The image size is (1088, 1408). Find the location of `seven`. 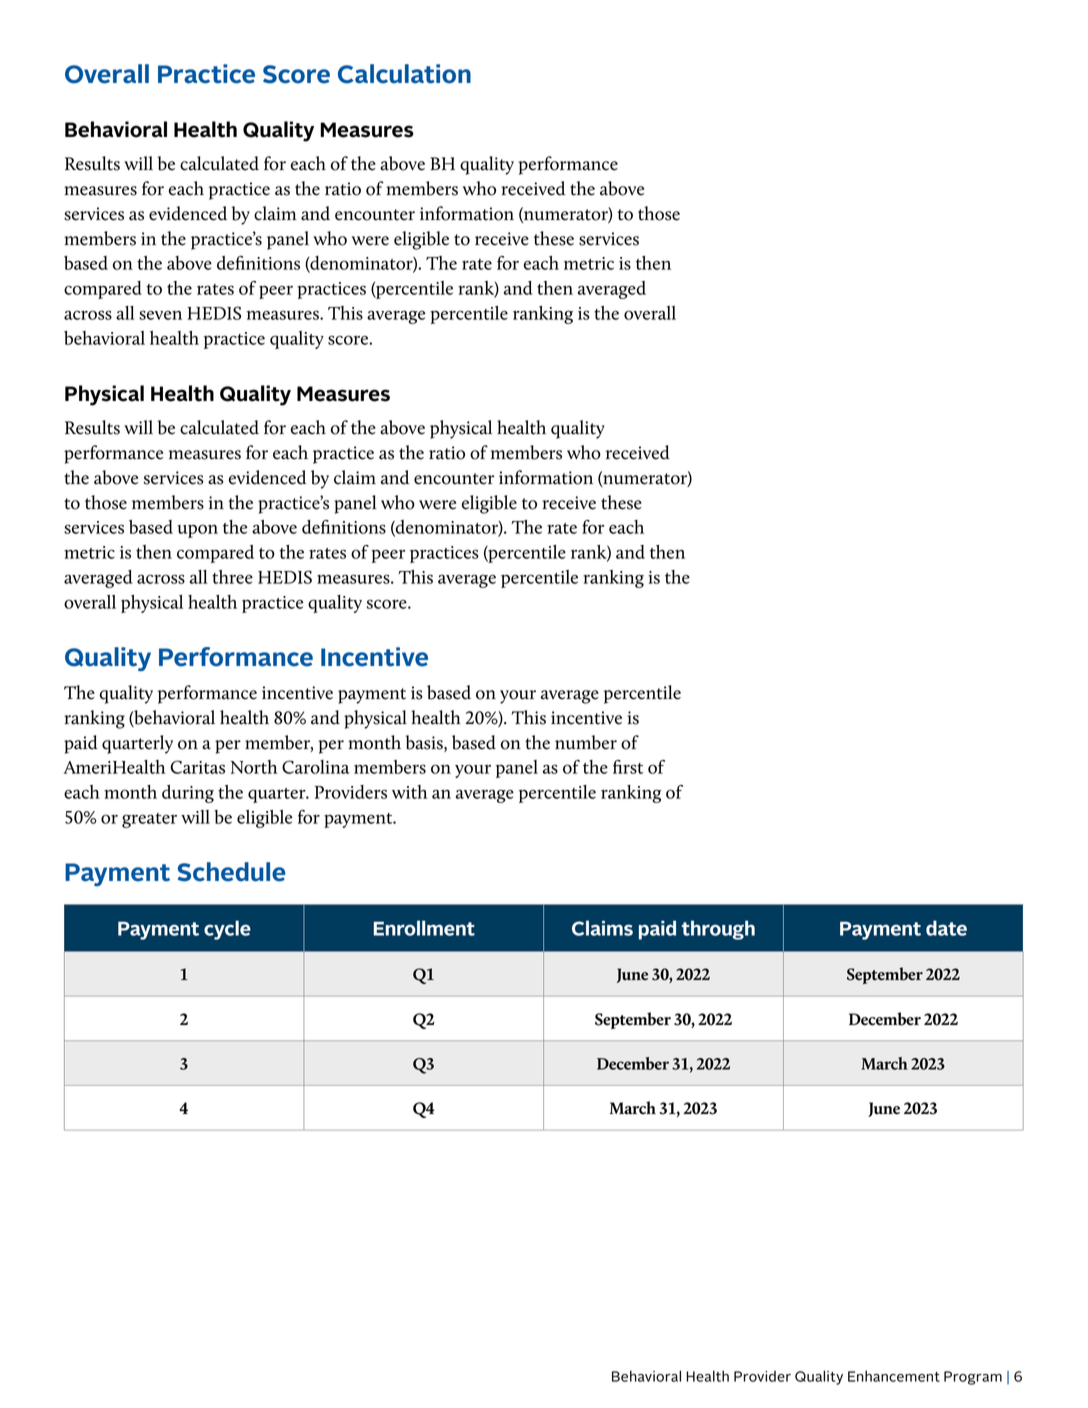

seven is located at coordinates (160, 315).
